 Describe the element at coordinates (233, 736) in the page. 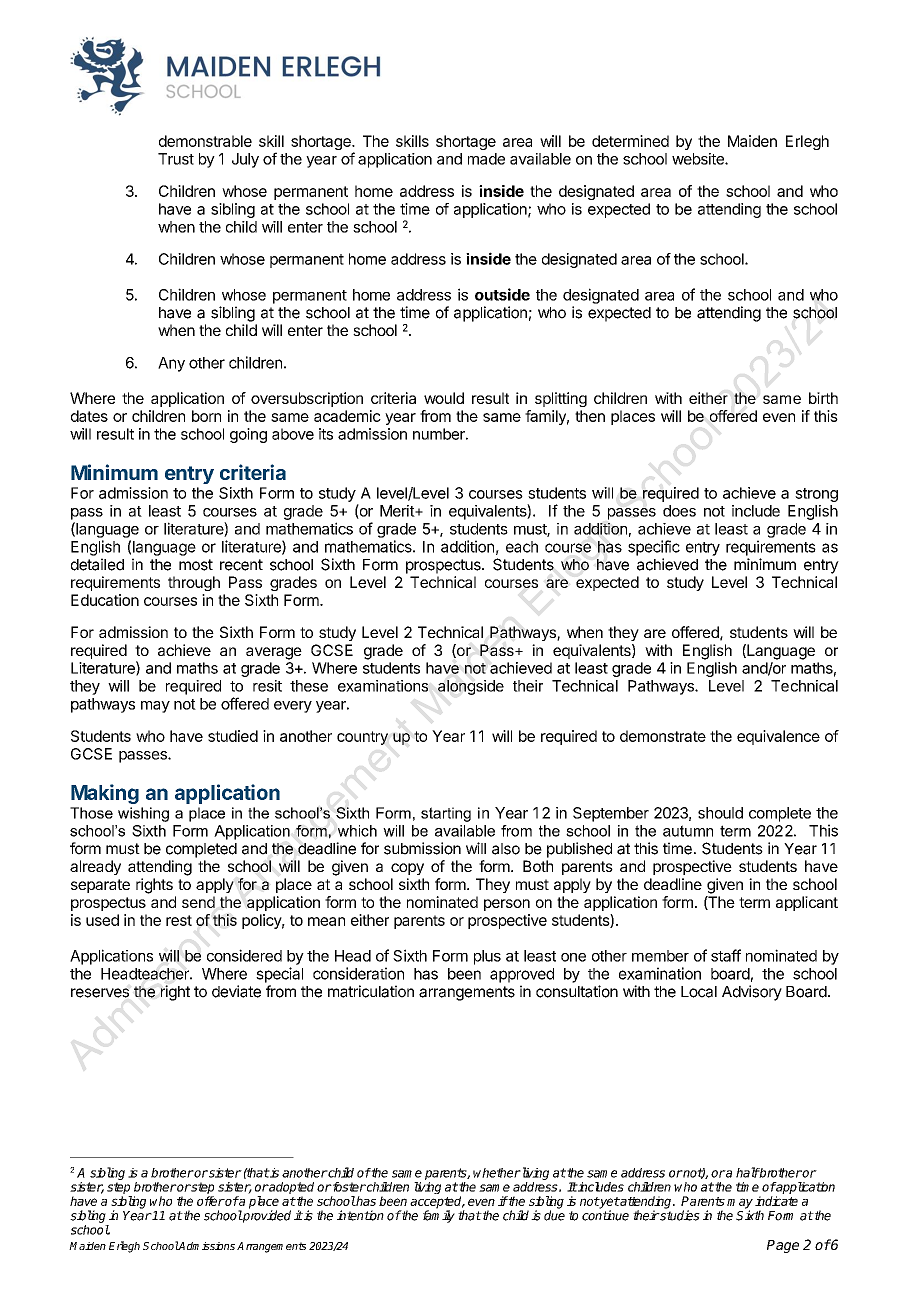

I see `studied` at that location.
